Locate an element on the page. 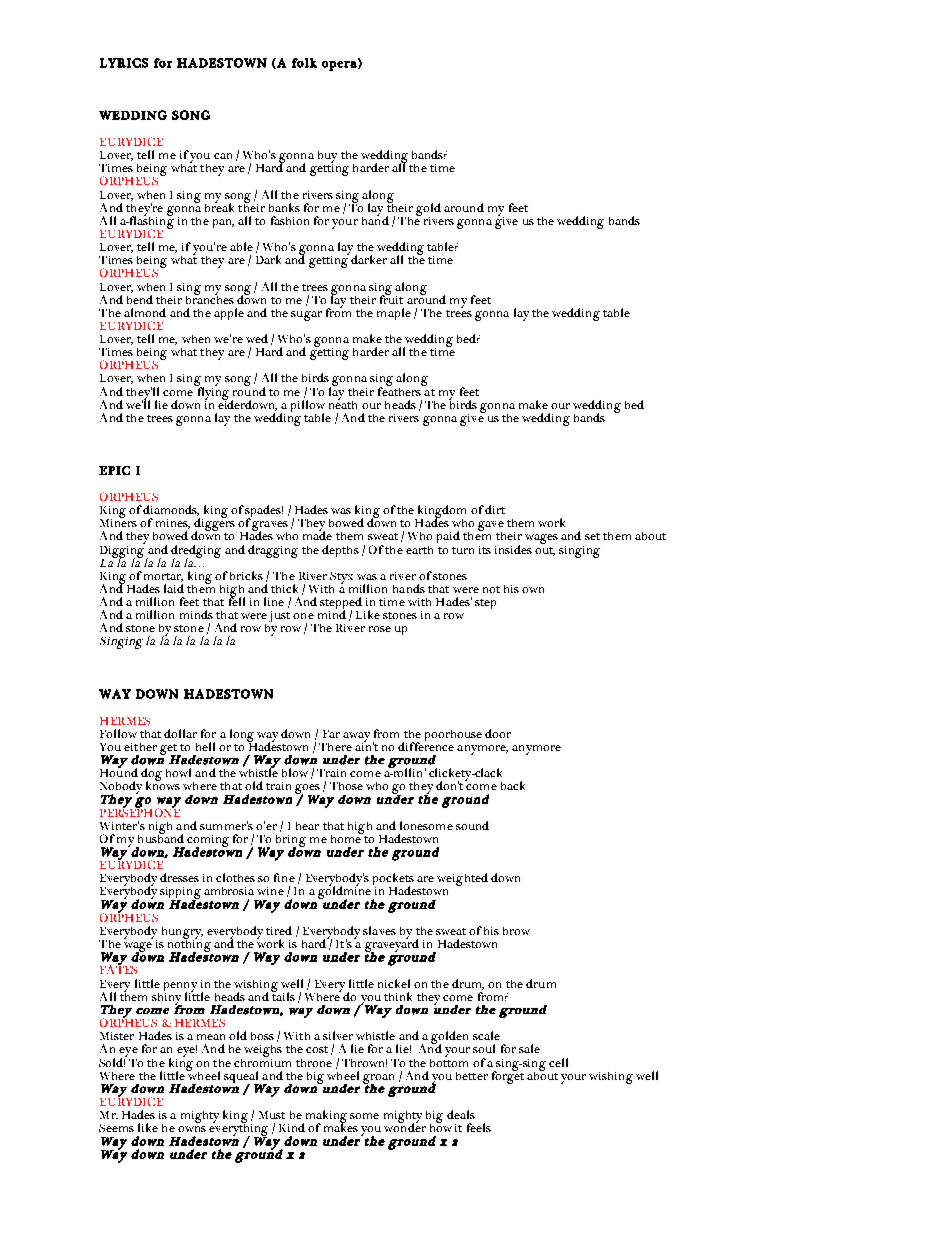  flying is located at coordinates (213, 393).
